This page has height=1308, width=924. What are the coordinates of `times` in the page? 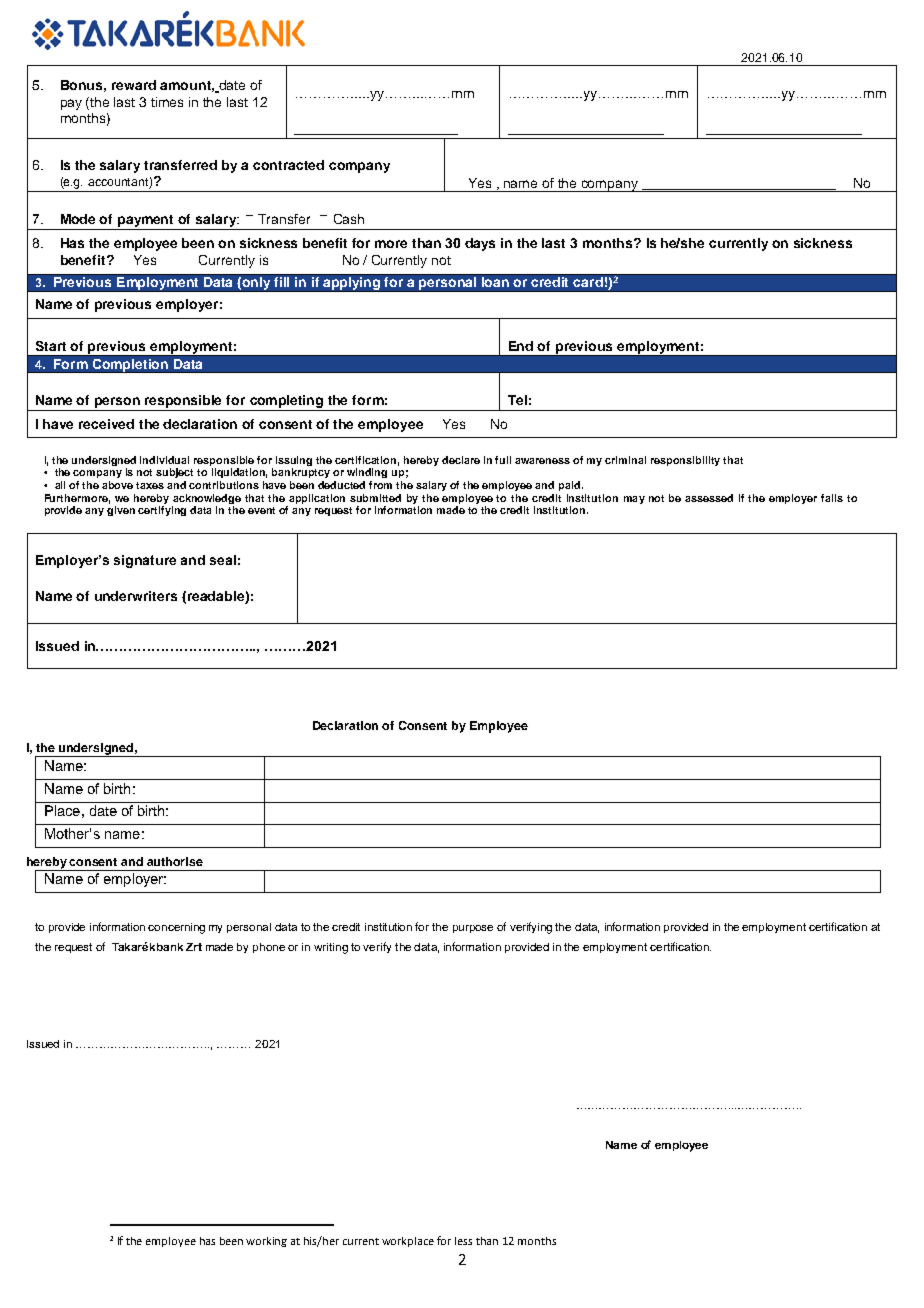 It's located at (167, 102).
